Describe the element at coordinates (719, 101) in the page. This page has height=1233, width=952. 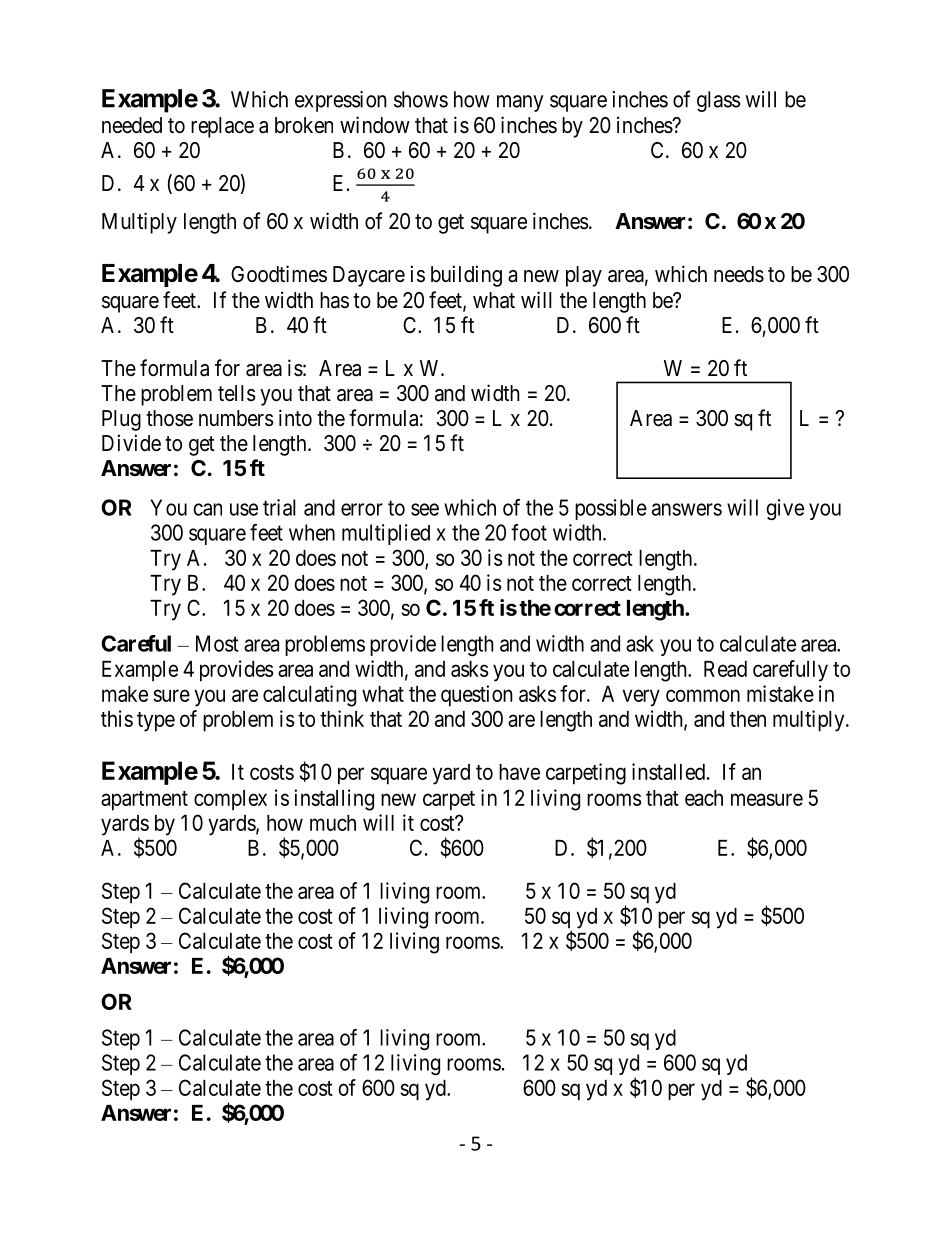
I see `glass` at that location.
